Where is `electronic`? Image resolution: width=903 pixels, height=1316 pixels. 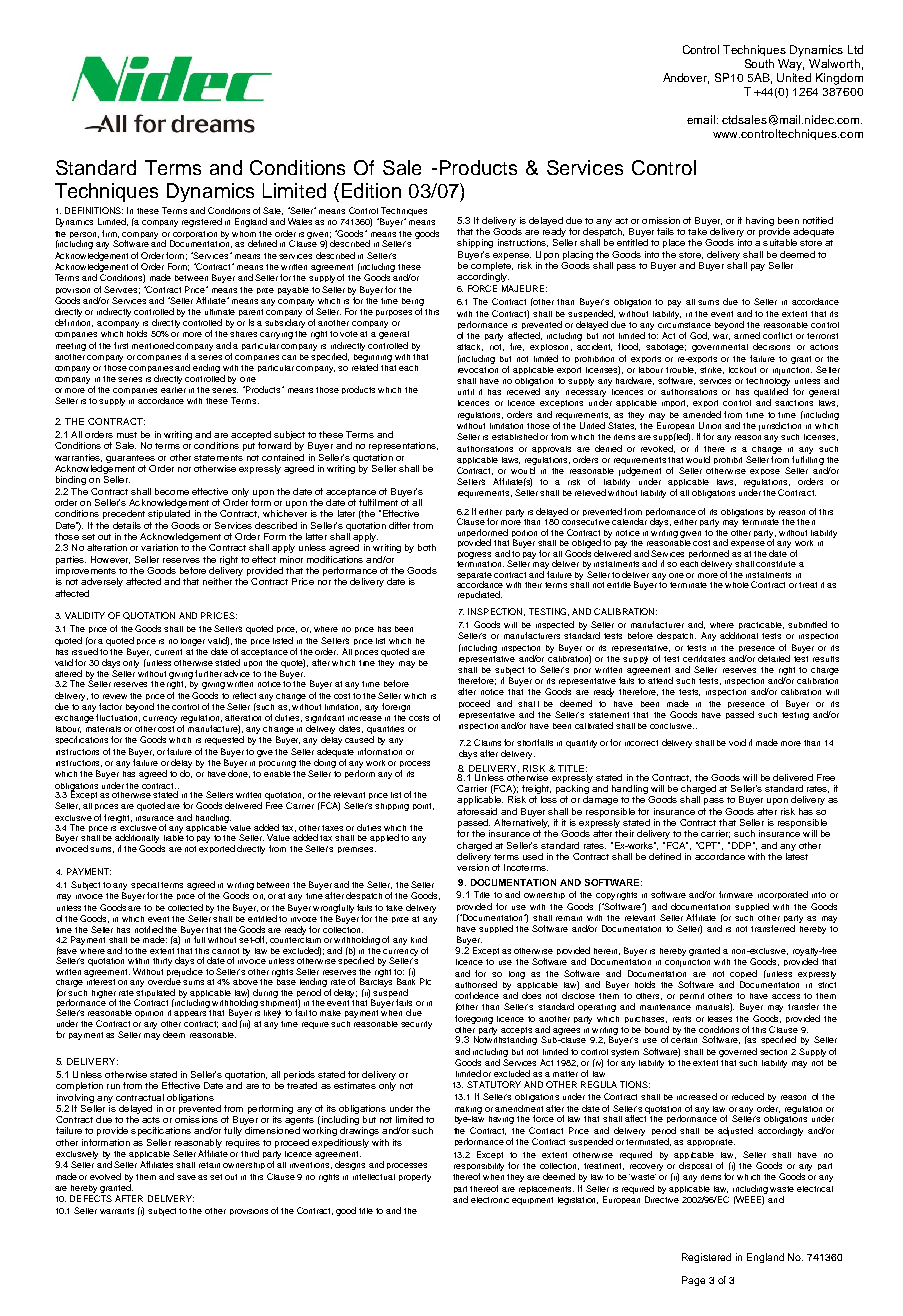
electronic is located at coordinates (490, 1200).
